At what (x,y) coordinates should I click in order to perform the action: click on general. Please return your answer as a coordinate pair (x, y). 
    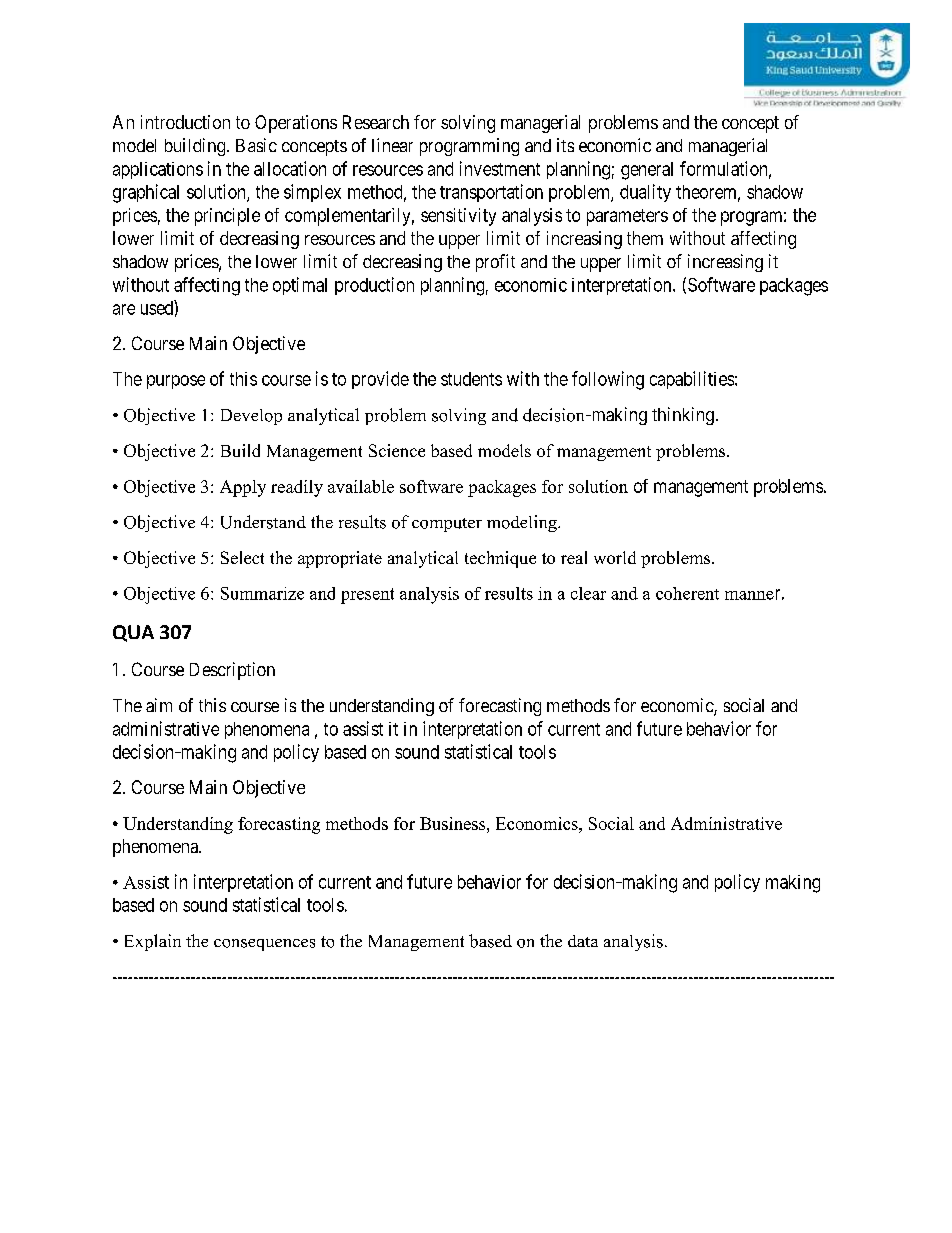
    Looking at the image, I should click on (647, 171).
